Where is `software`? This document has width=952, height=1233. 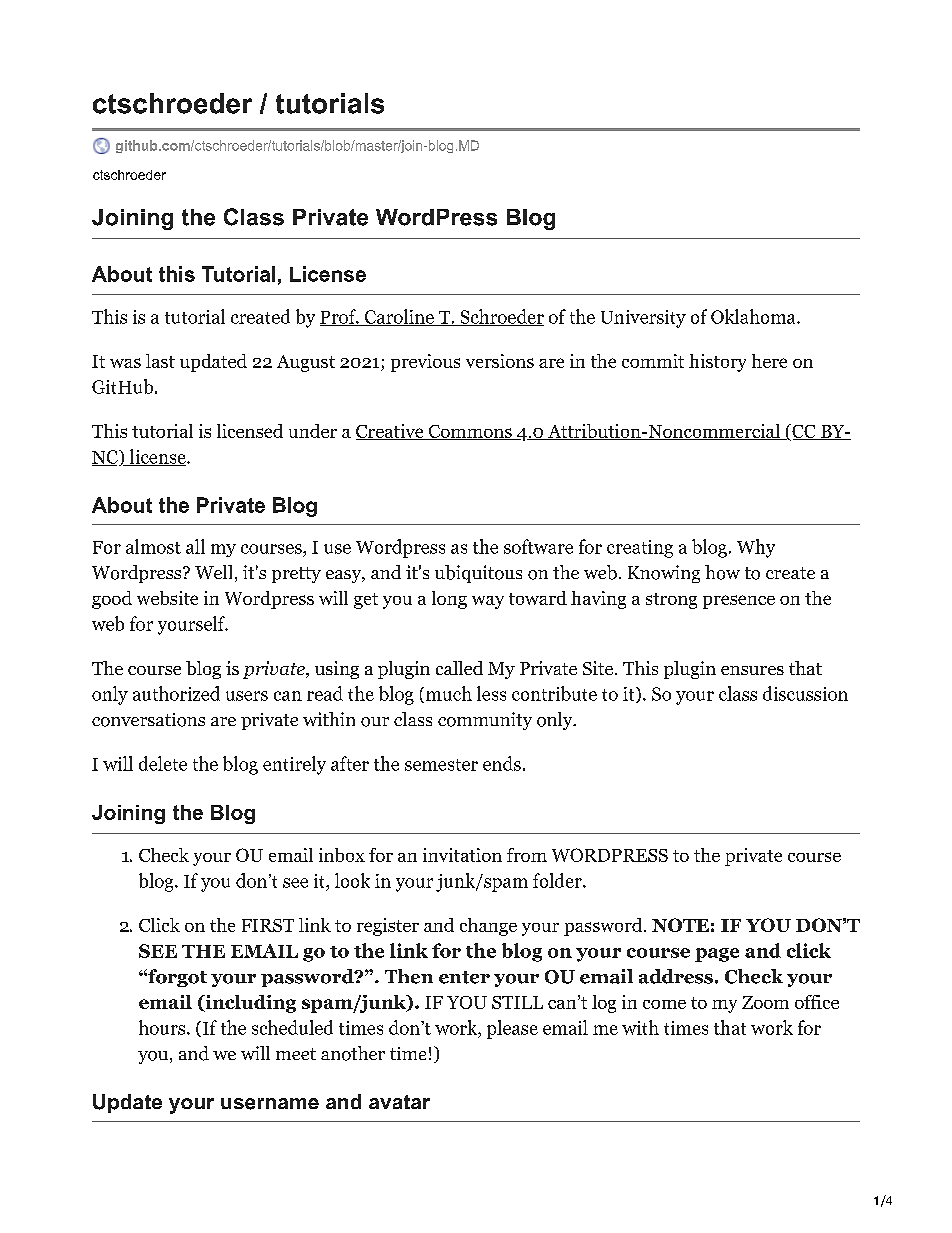
software is located at coordinates (538, 546).
